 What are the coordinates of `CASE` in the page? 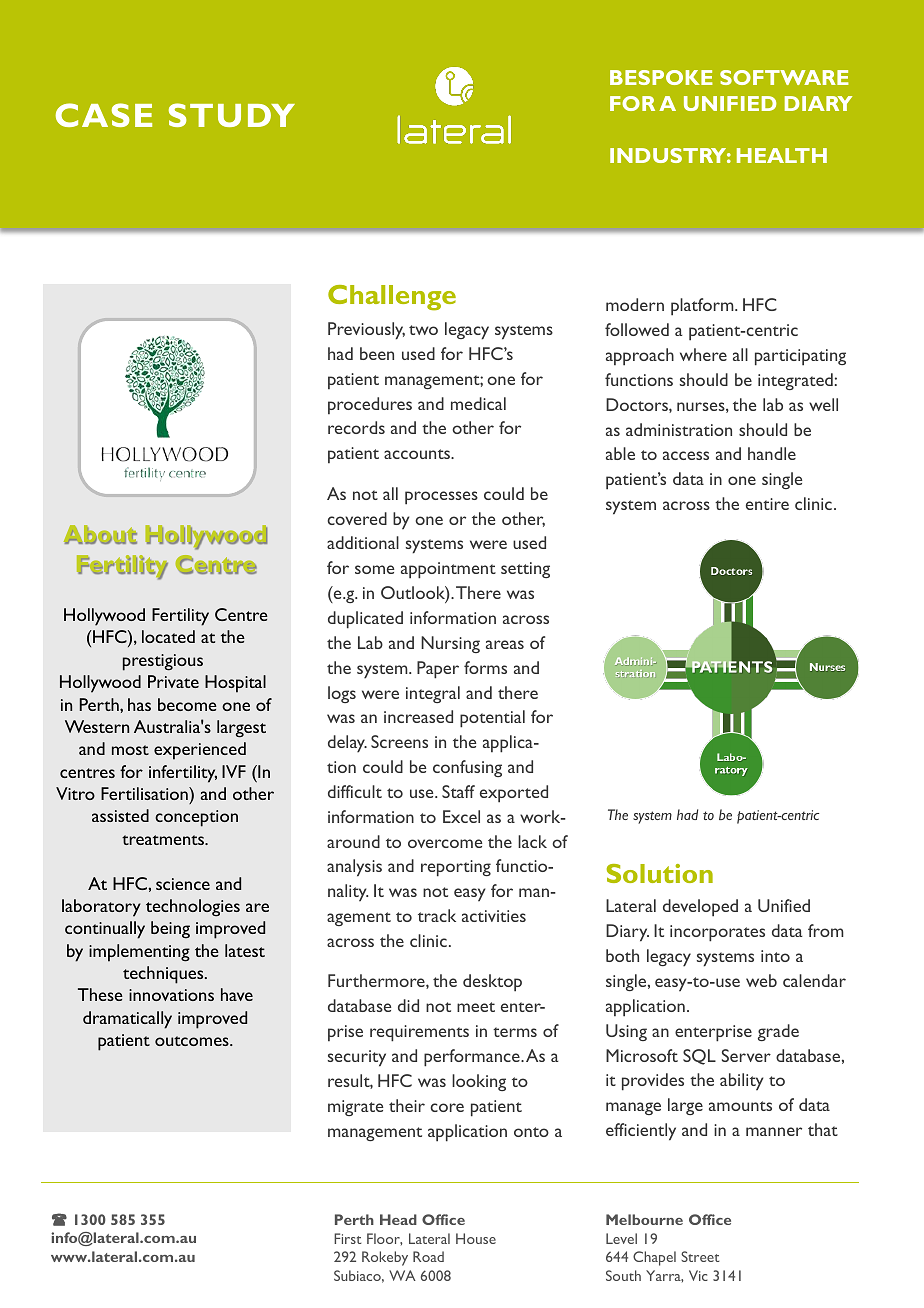 It's located at (104, 115).
